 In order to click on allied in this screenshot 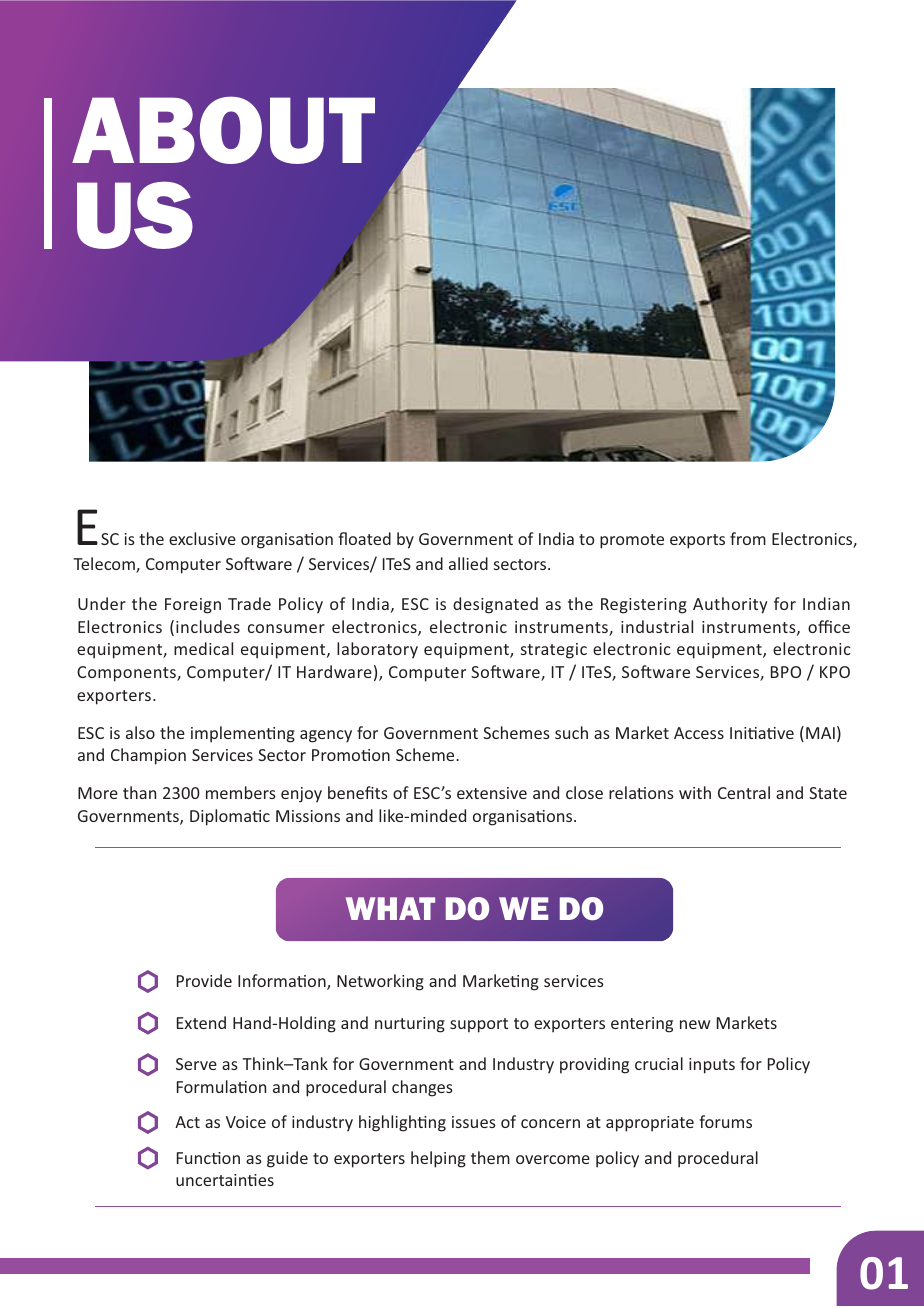, I will do `click(468, 563)`.
